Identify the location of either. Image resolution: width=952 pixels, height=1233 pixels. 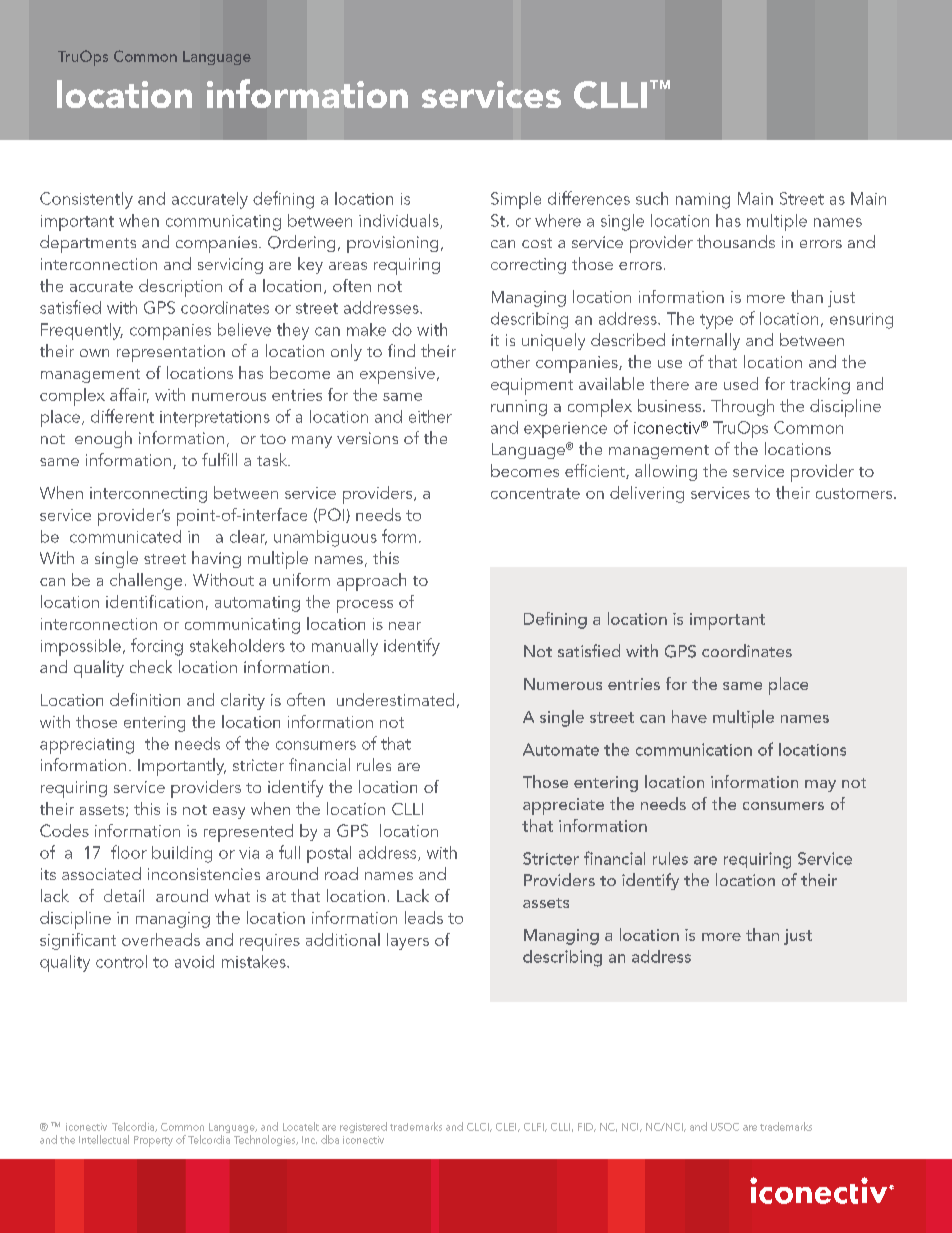
(430, 416).
